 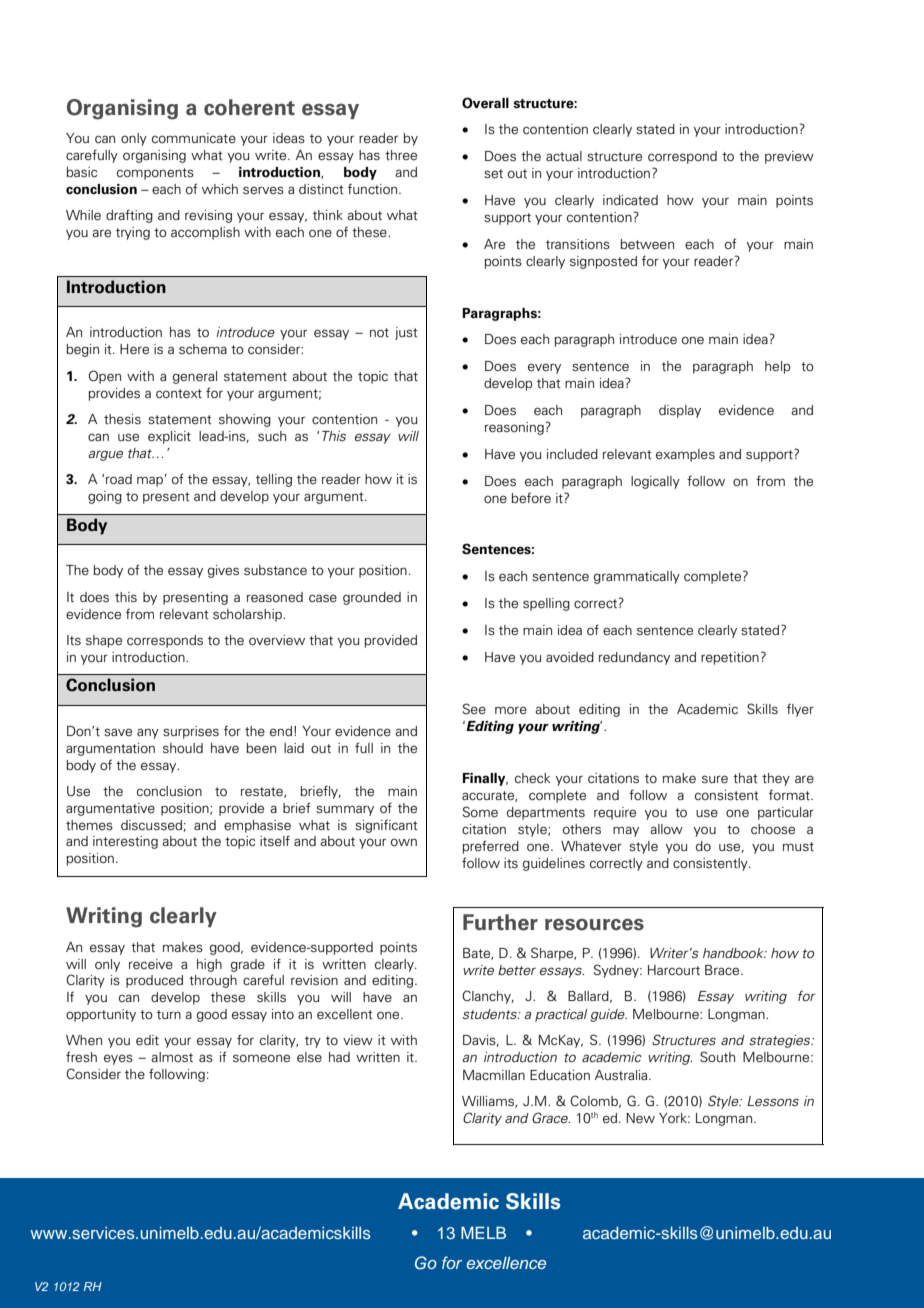 I want to click on Brace, so click(x=723, y=970).
